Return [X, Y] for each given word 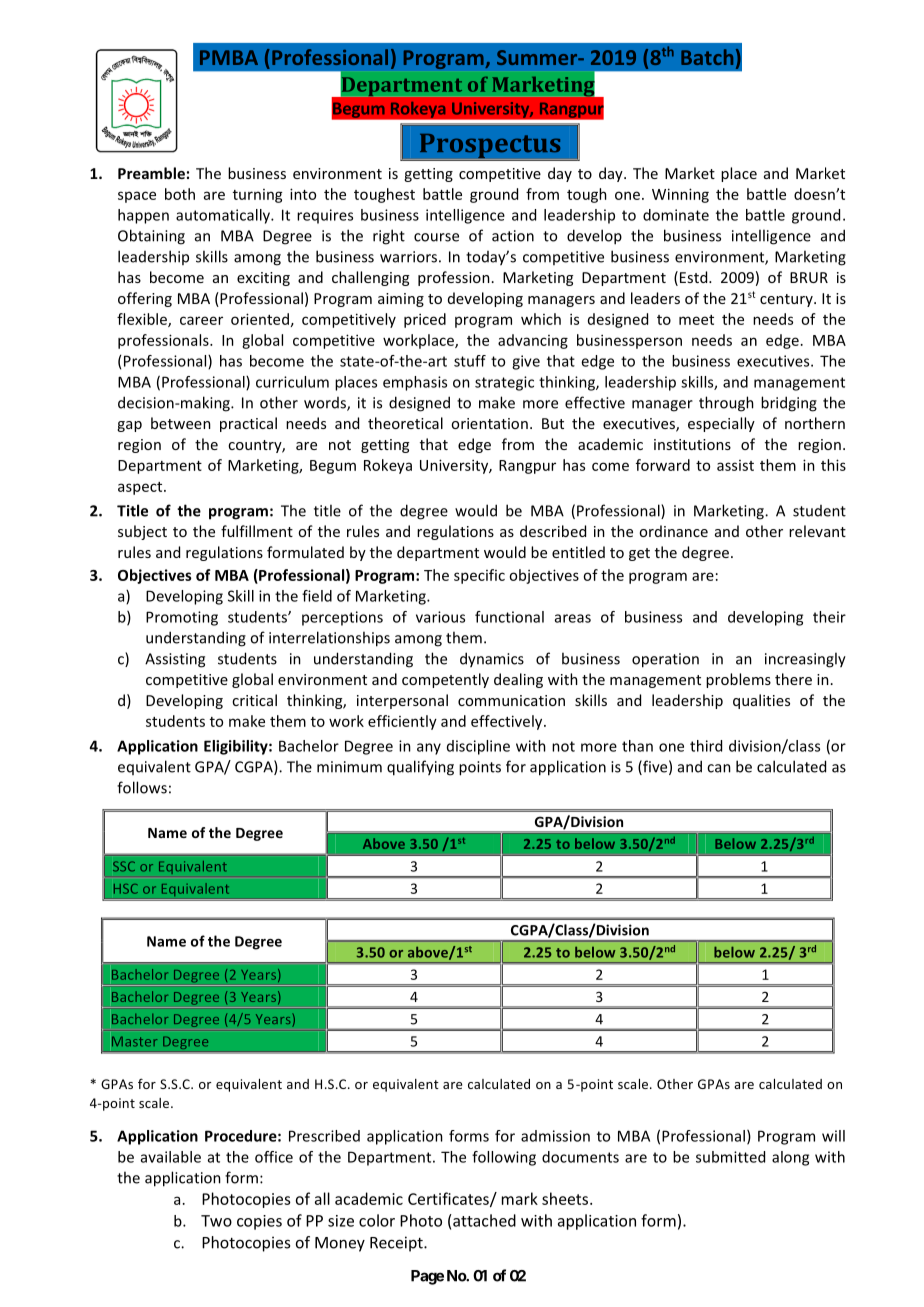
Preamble [151, 173]
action [513, 236]
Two [216, 1221]
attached [483, 1220]
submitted [730, 1157]
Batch [707, 57]
